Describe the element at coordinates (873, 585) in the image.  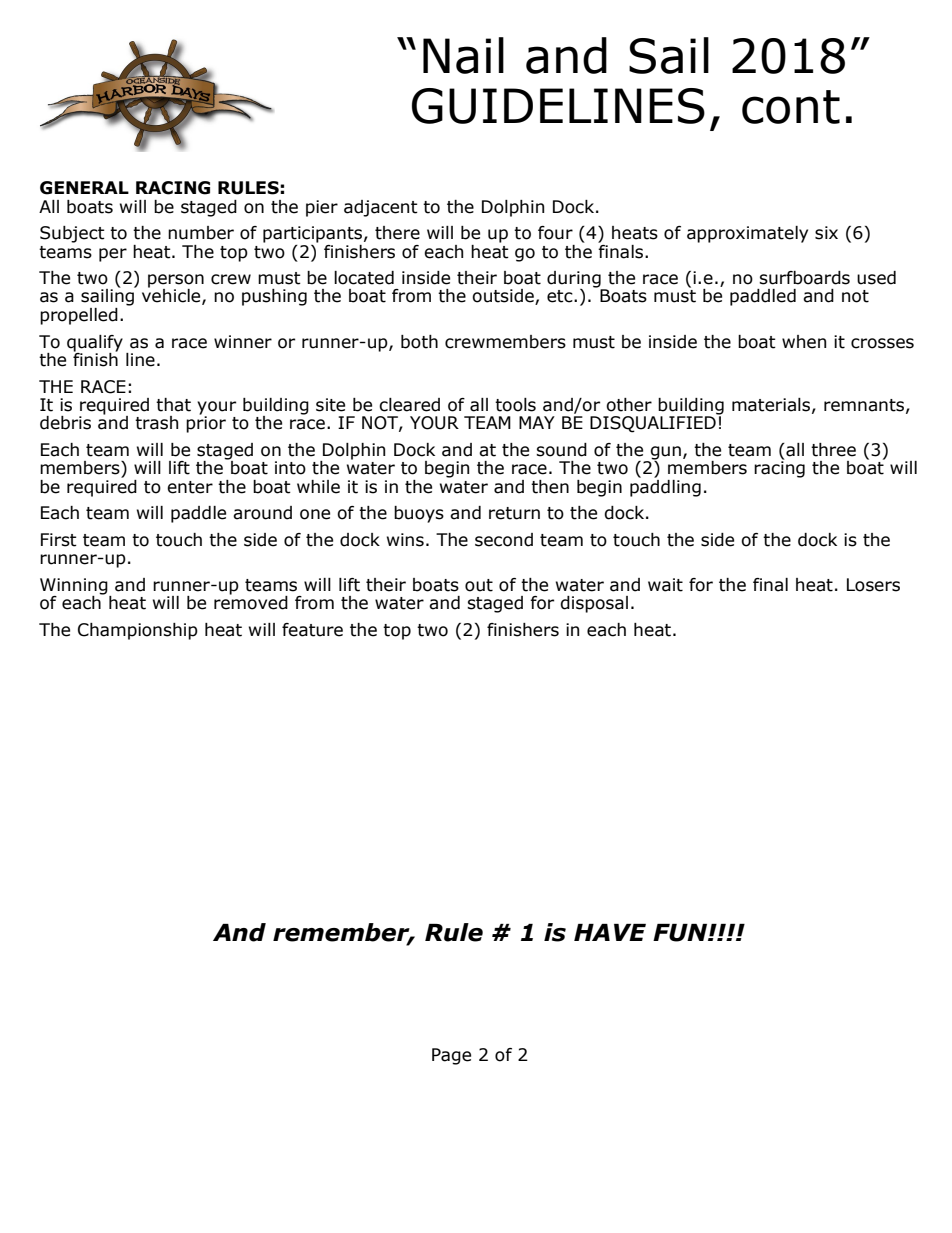
I see `Losers` at that location.
